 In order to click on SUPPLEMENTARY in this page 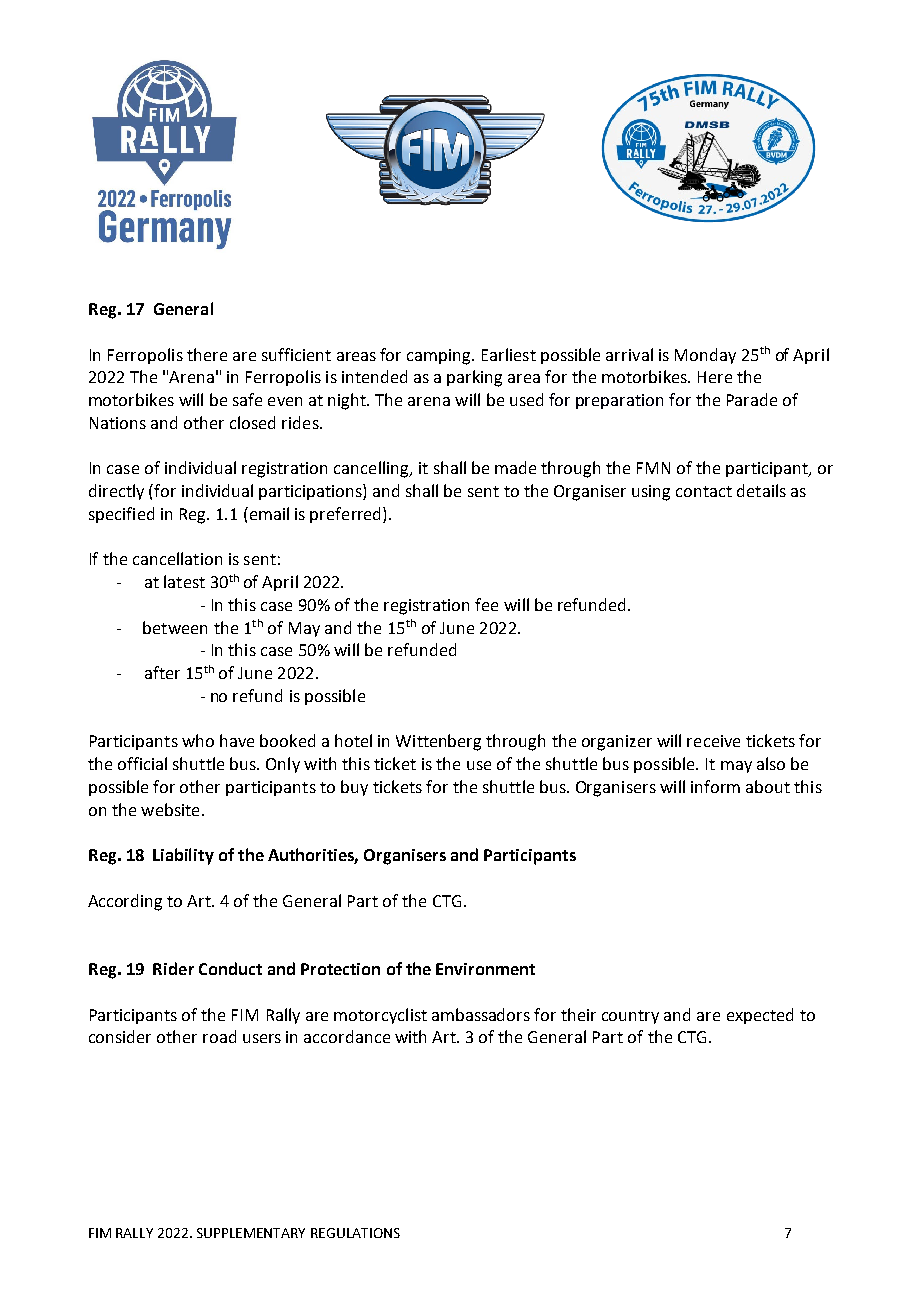, I will do `click(251, 1233)`.
